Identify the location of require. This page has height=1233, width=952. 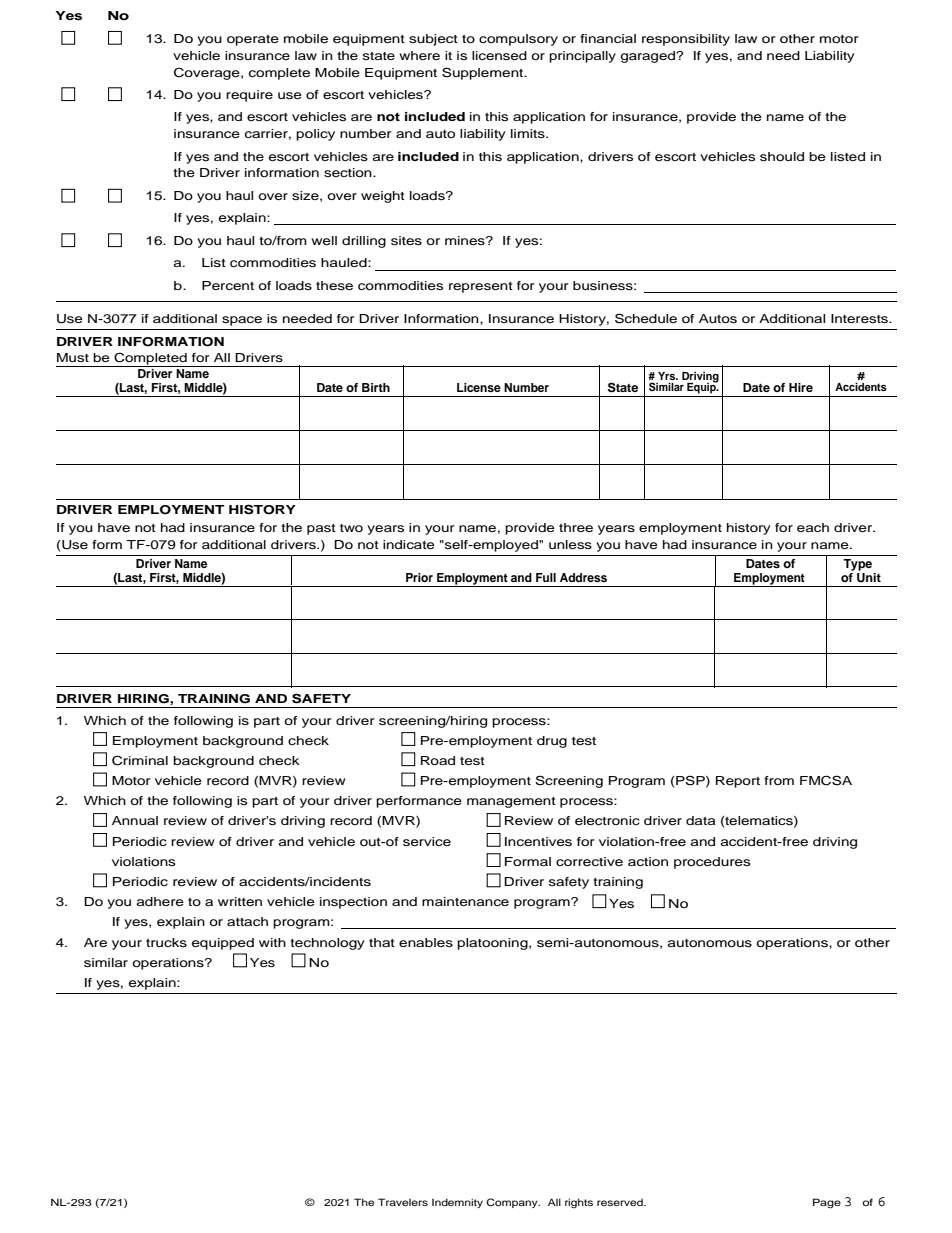
(249, 96).
